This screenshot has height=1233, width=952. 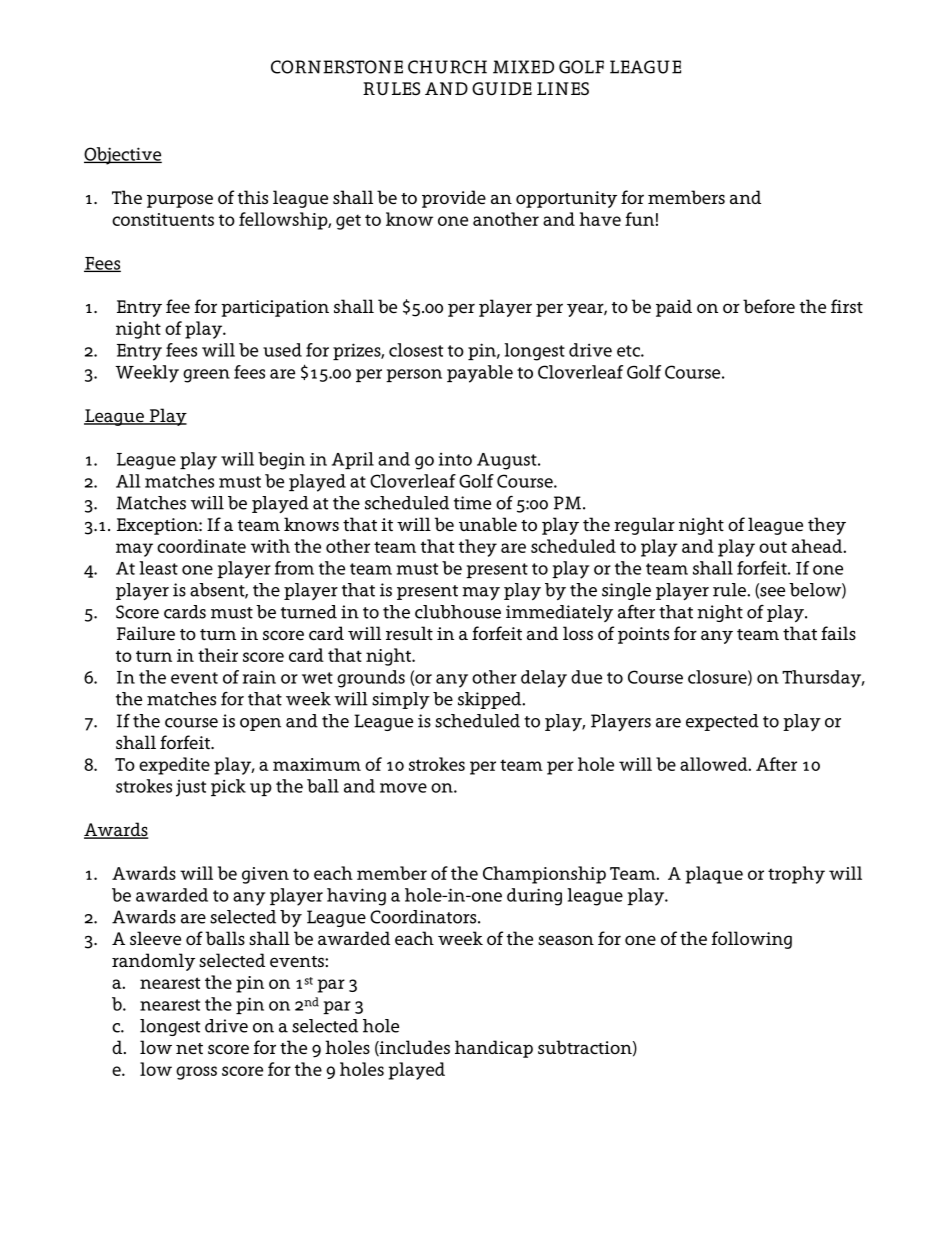 I want to click on GUIDE, so click(x=502, y=88).
